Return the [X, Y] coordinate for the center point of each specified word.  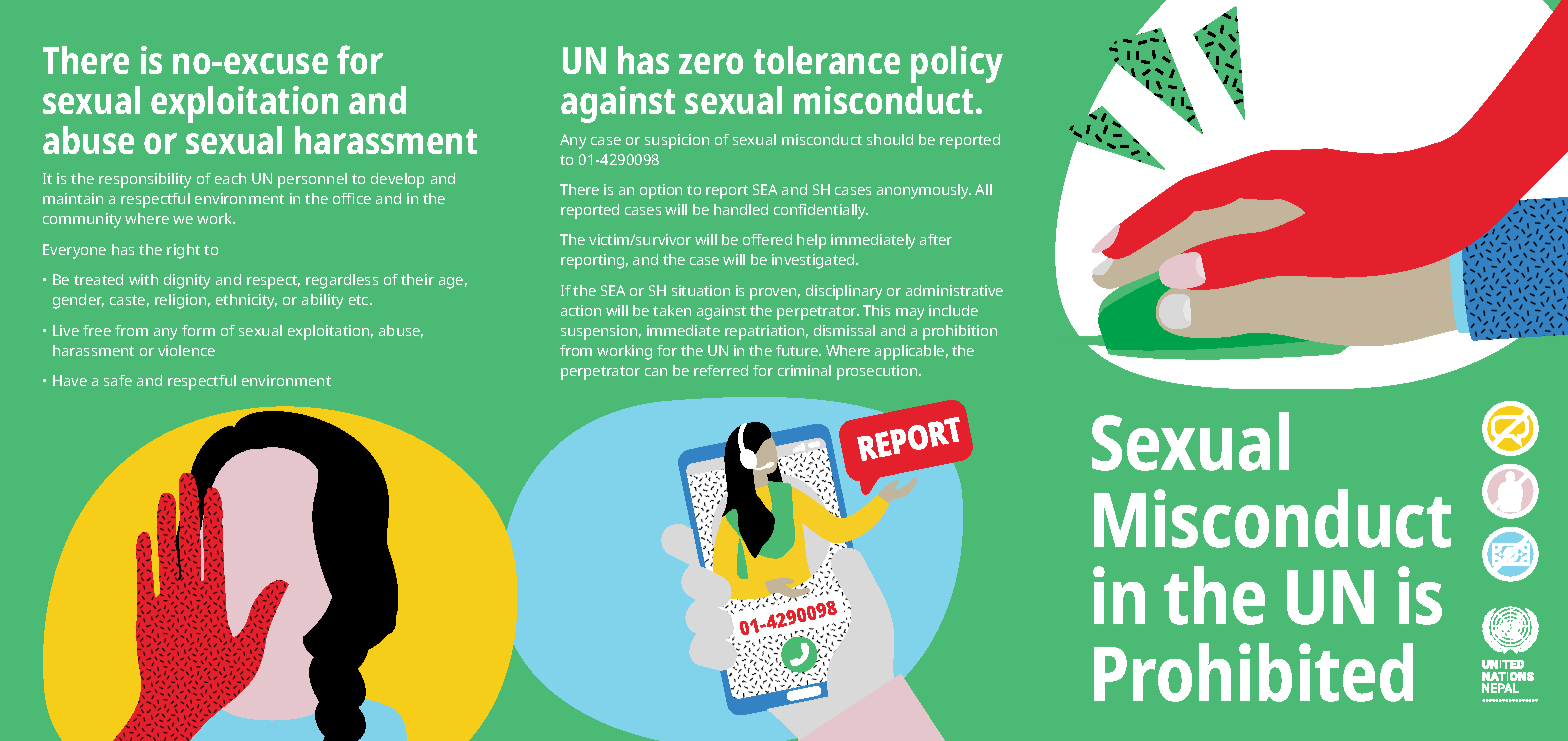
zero [711, 63]
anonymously [924, 191]
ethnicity [246, 301]
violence [186, 350]
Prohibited [1253, 672]
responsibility [145, 180]
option [661, 191]
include [953, 310]
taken [672, 310]
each [230, 178]
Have [70, 380]
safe [118, 380]
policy [957, 64]
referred [721, 370]
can [656, 372]
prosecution [878, 372]
